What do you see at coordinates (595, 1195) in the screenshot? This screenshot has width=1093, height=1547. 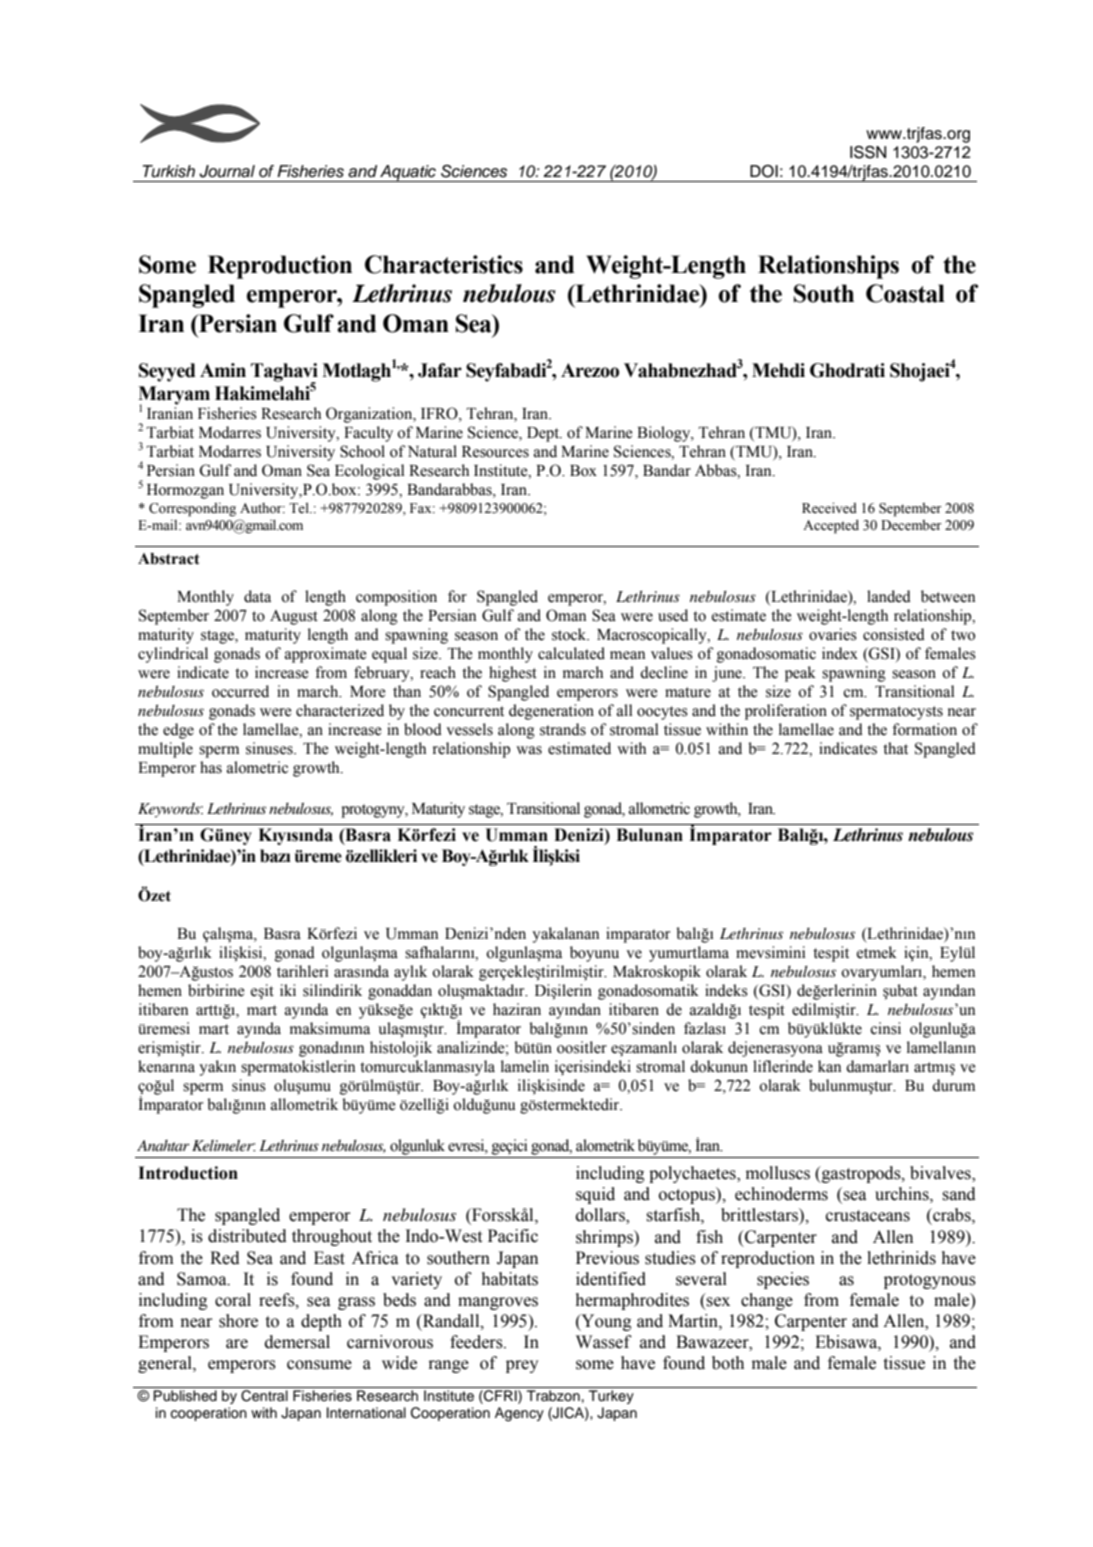 I see `squid` at bounding box center [595, 1195].
